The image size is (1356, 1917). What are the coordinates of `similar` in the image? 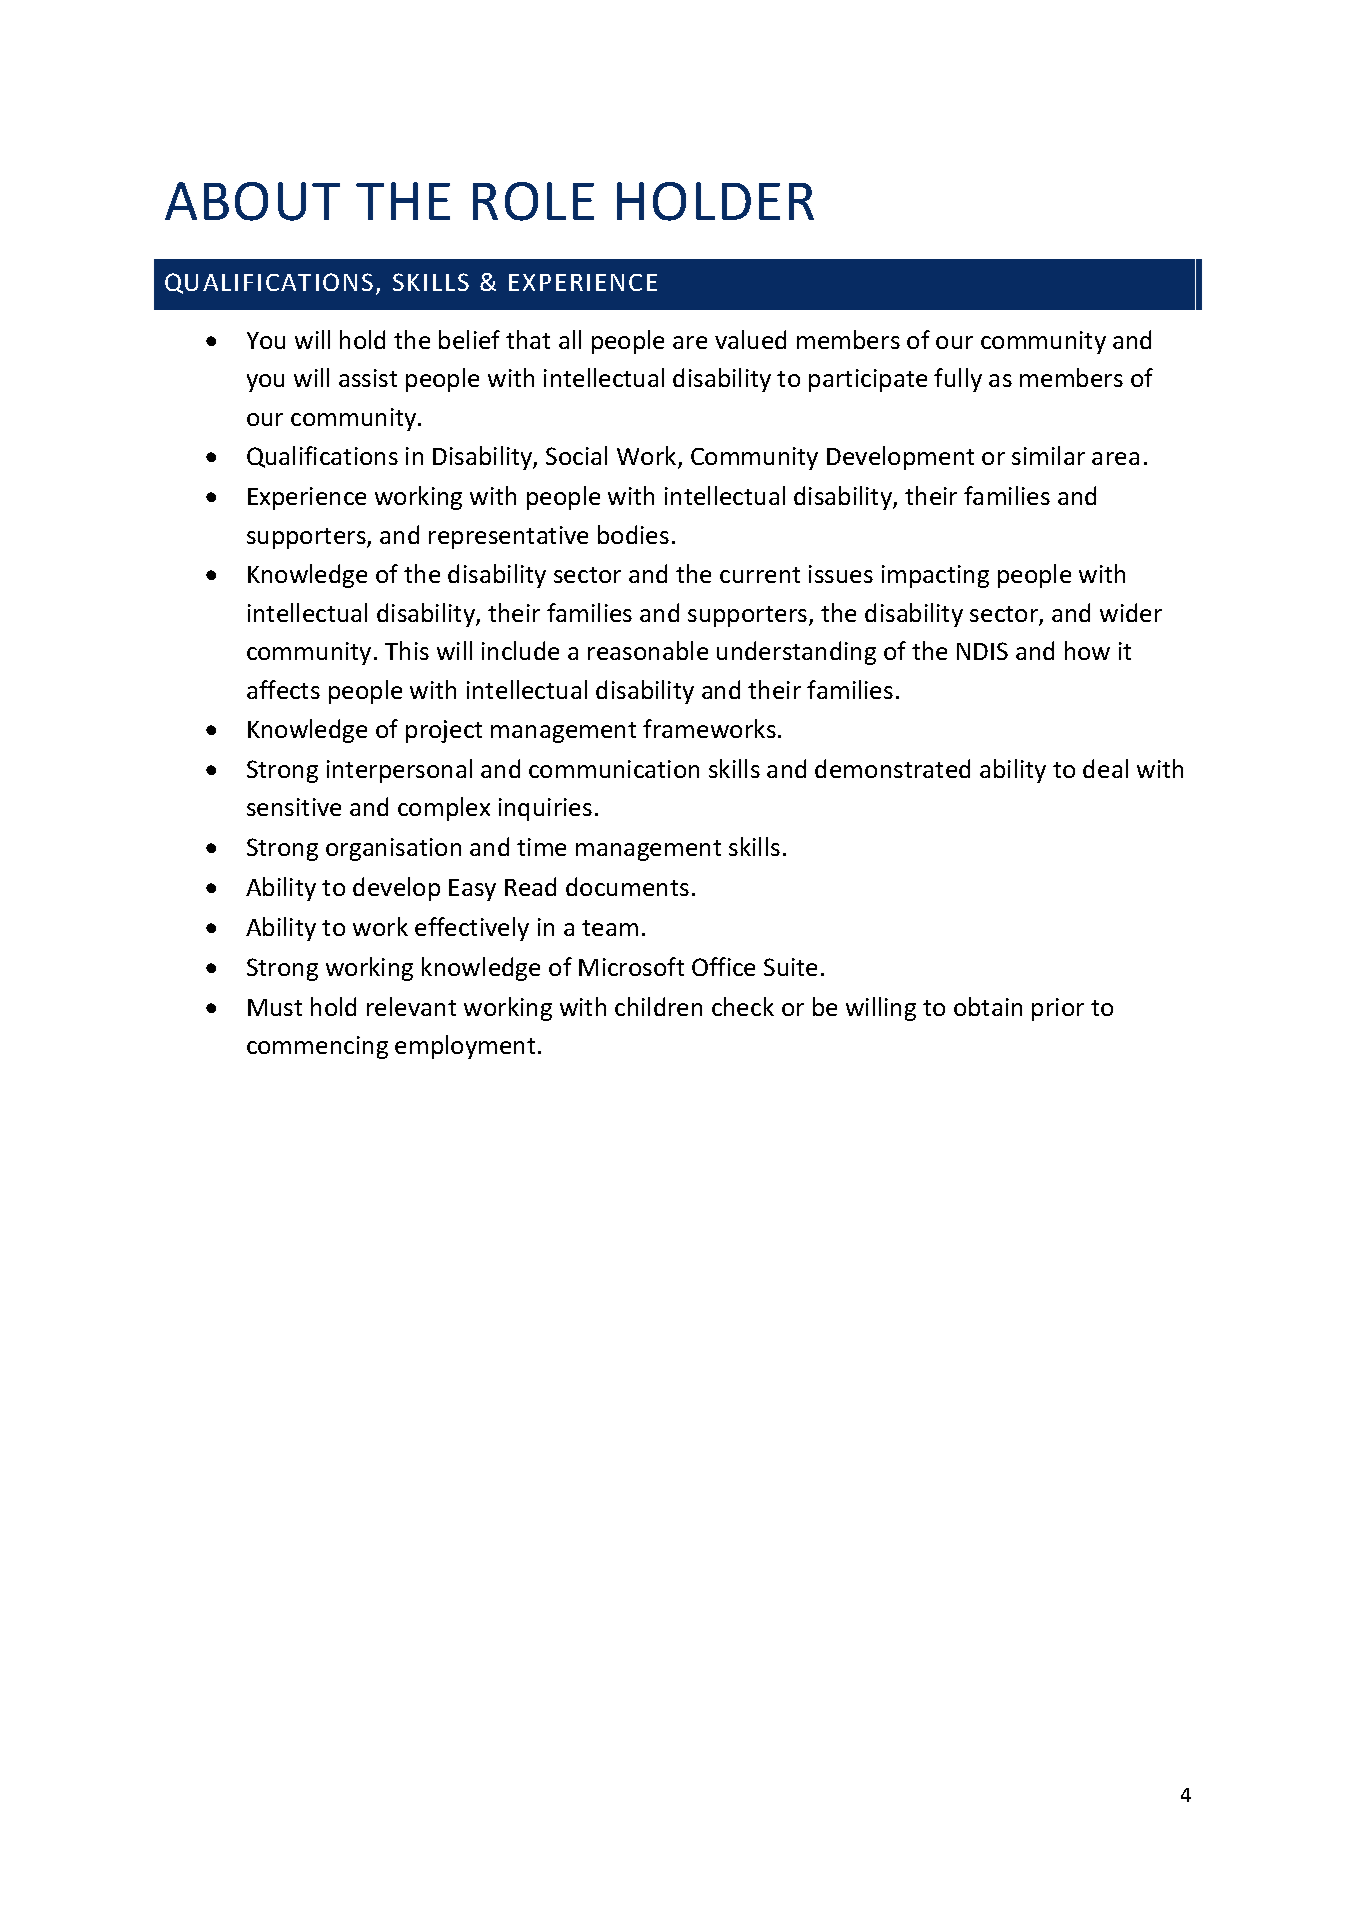 It's located at (1048, 455).
